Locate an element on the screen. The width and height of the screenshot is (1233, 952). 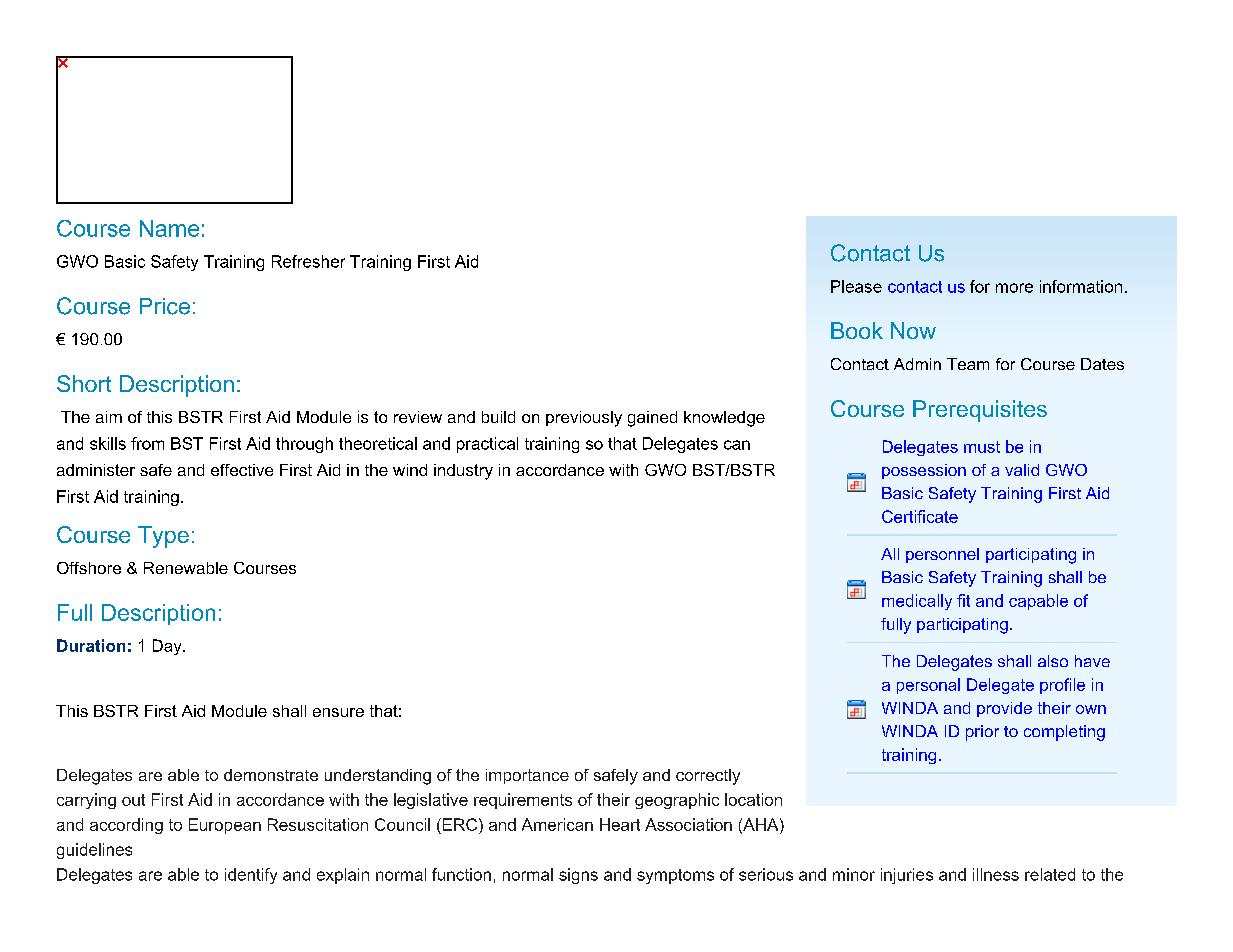
Name is located at coordinates (169, 228).
